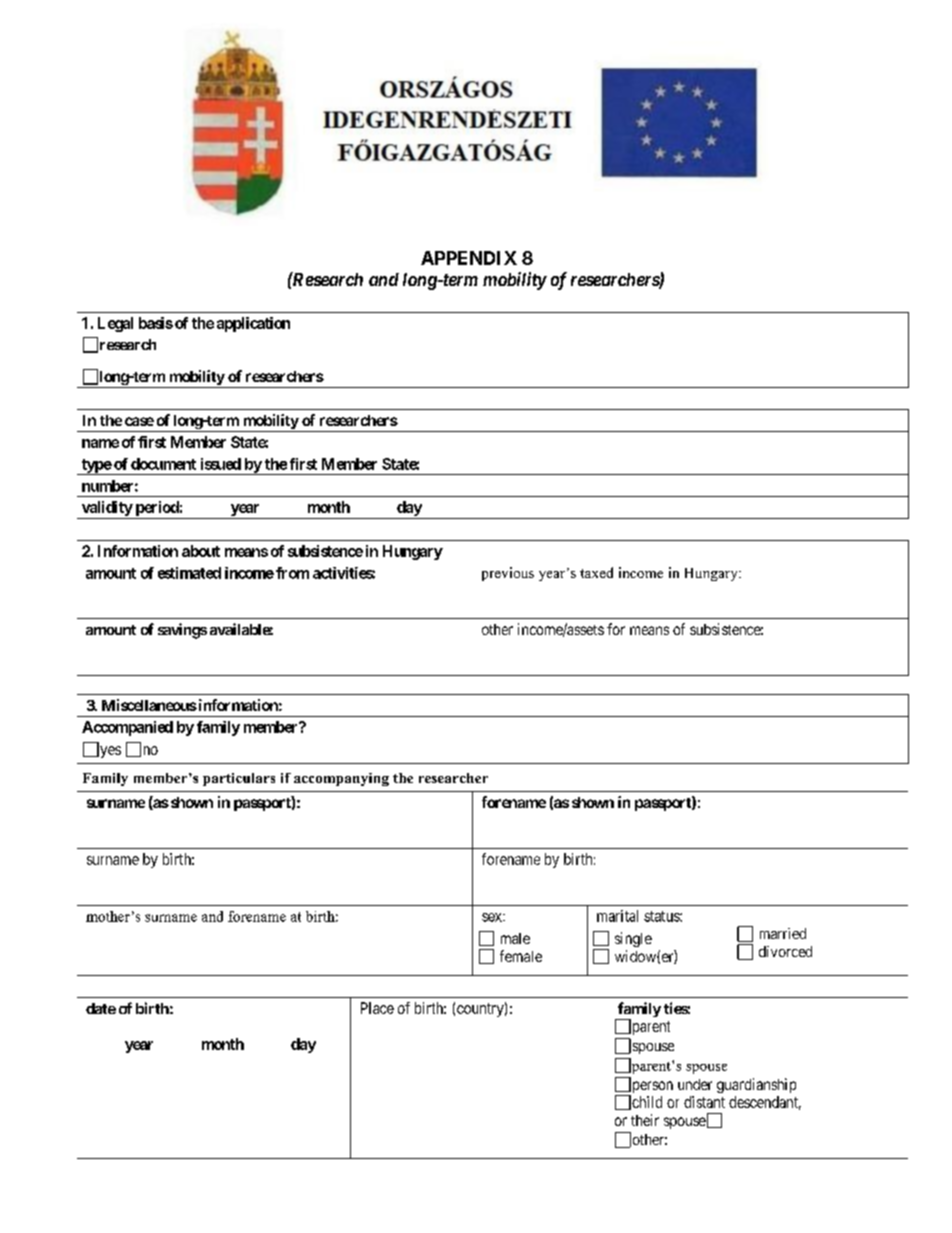 This document has width=952, height=1233. What do you see at coordinates (341, 779) in the document?
I see `accompanying` at bounding box center [341, 779].
